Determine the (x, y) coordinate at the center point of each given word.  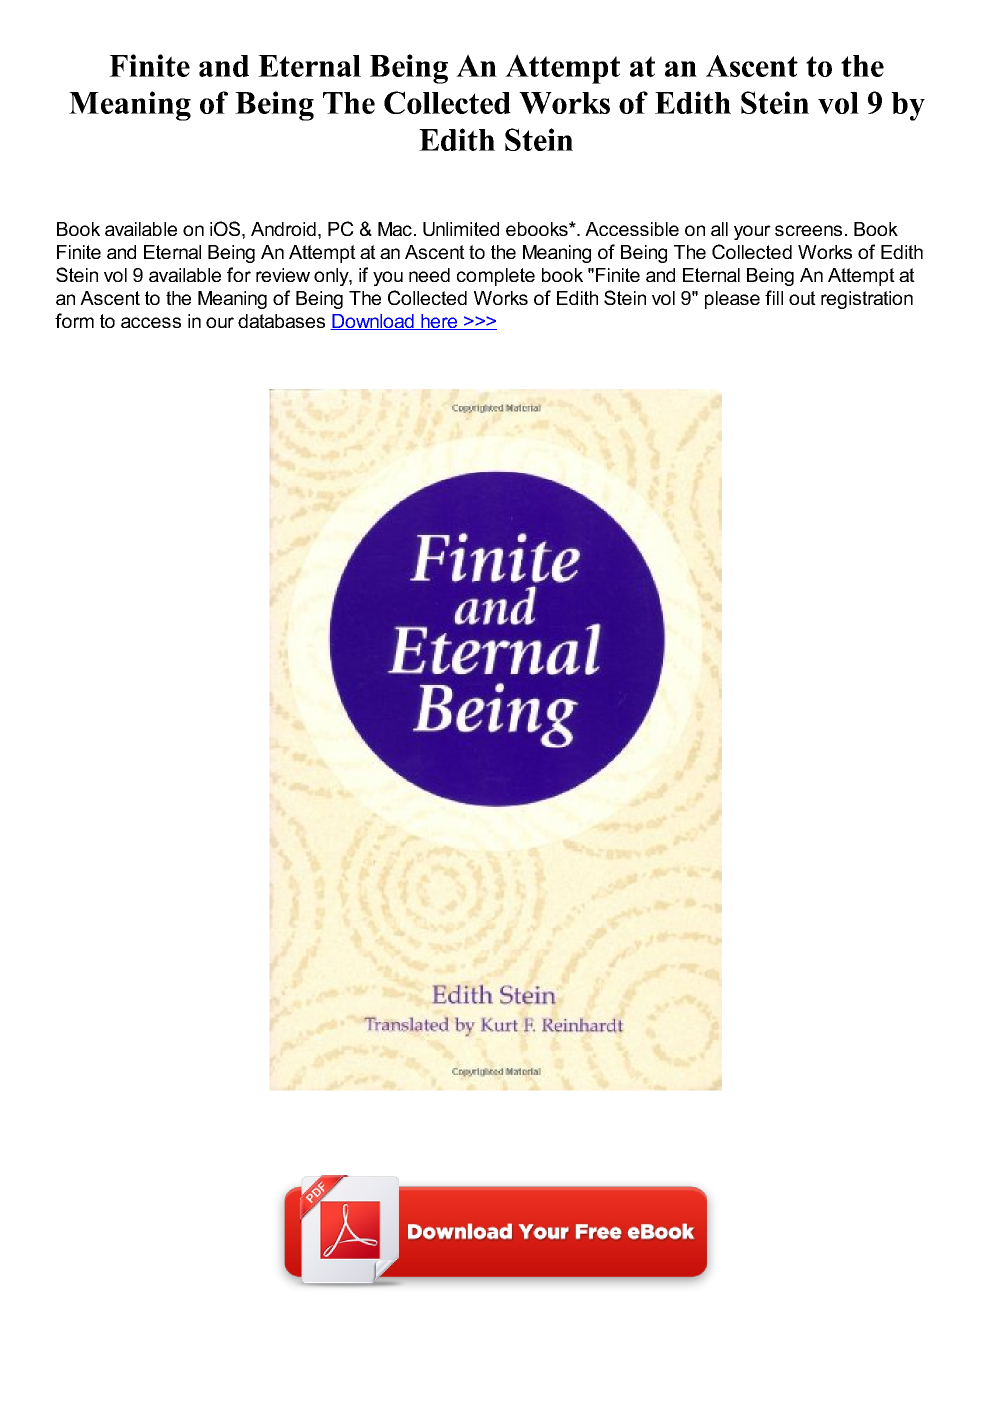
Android (283, 229)
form (74, 320)
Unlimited (461, 229)
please (732, 300)
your (752, 232)
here (439, 322)
